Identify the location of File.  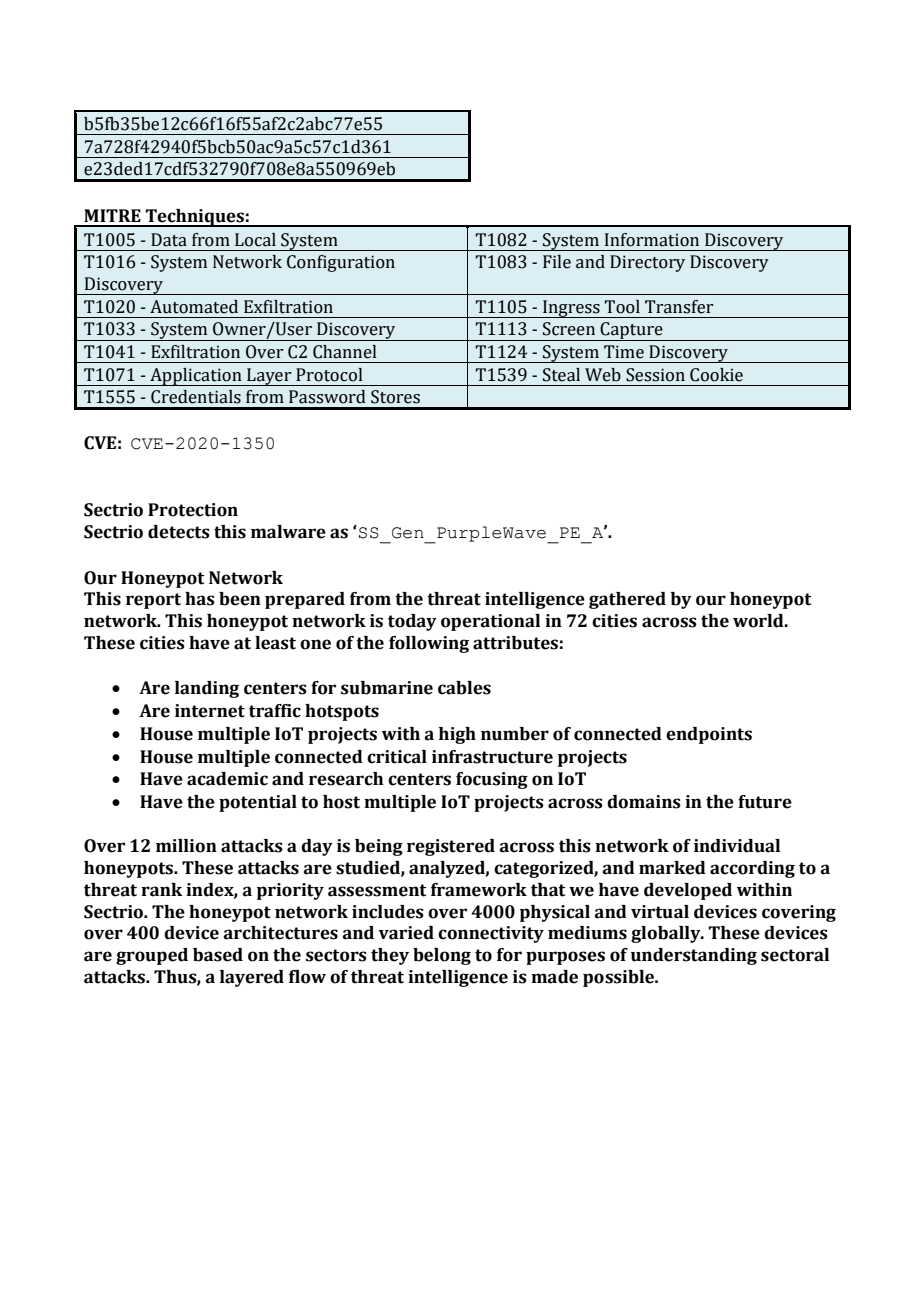
(557, 262).
